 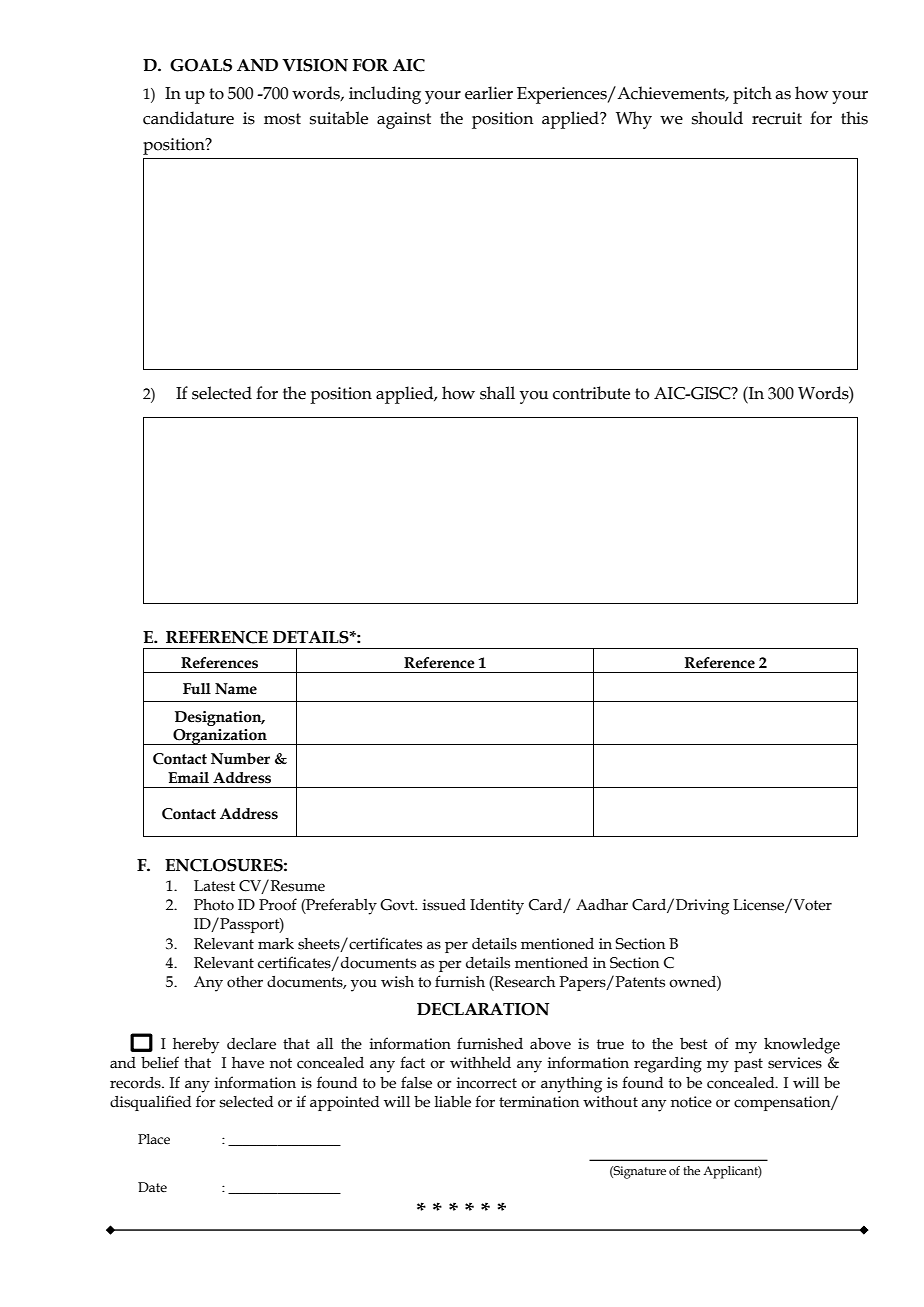 I want to click on Aadhar, so click(x=602, y=905).
